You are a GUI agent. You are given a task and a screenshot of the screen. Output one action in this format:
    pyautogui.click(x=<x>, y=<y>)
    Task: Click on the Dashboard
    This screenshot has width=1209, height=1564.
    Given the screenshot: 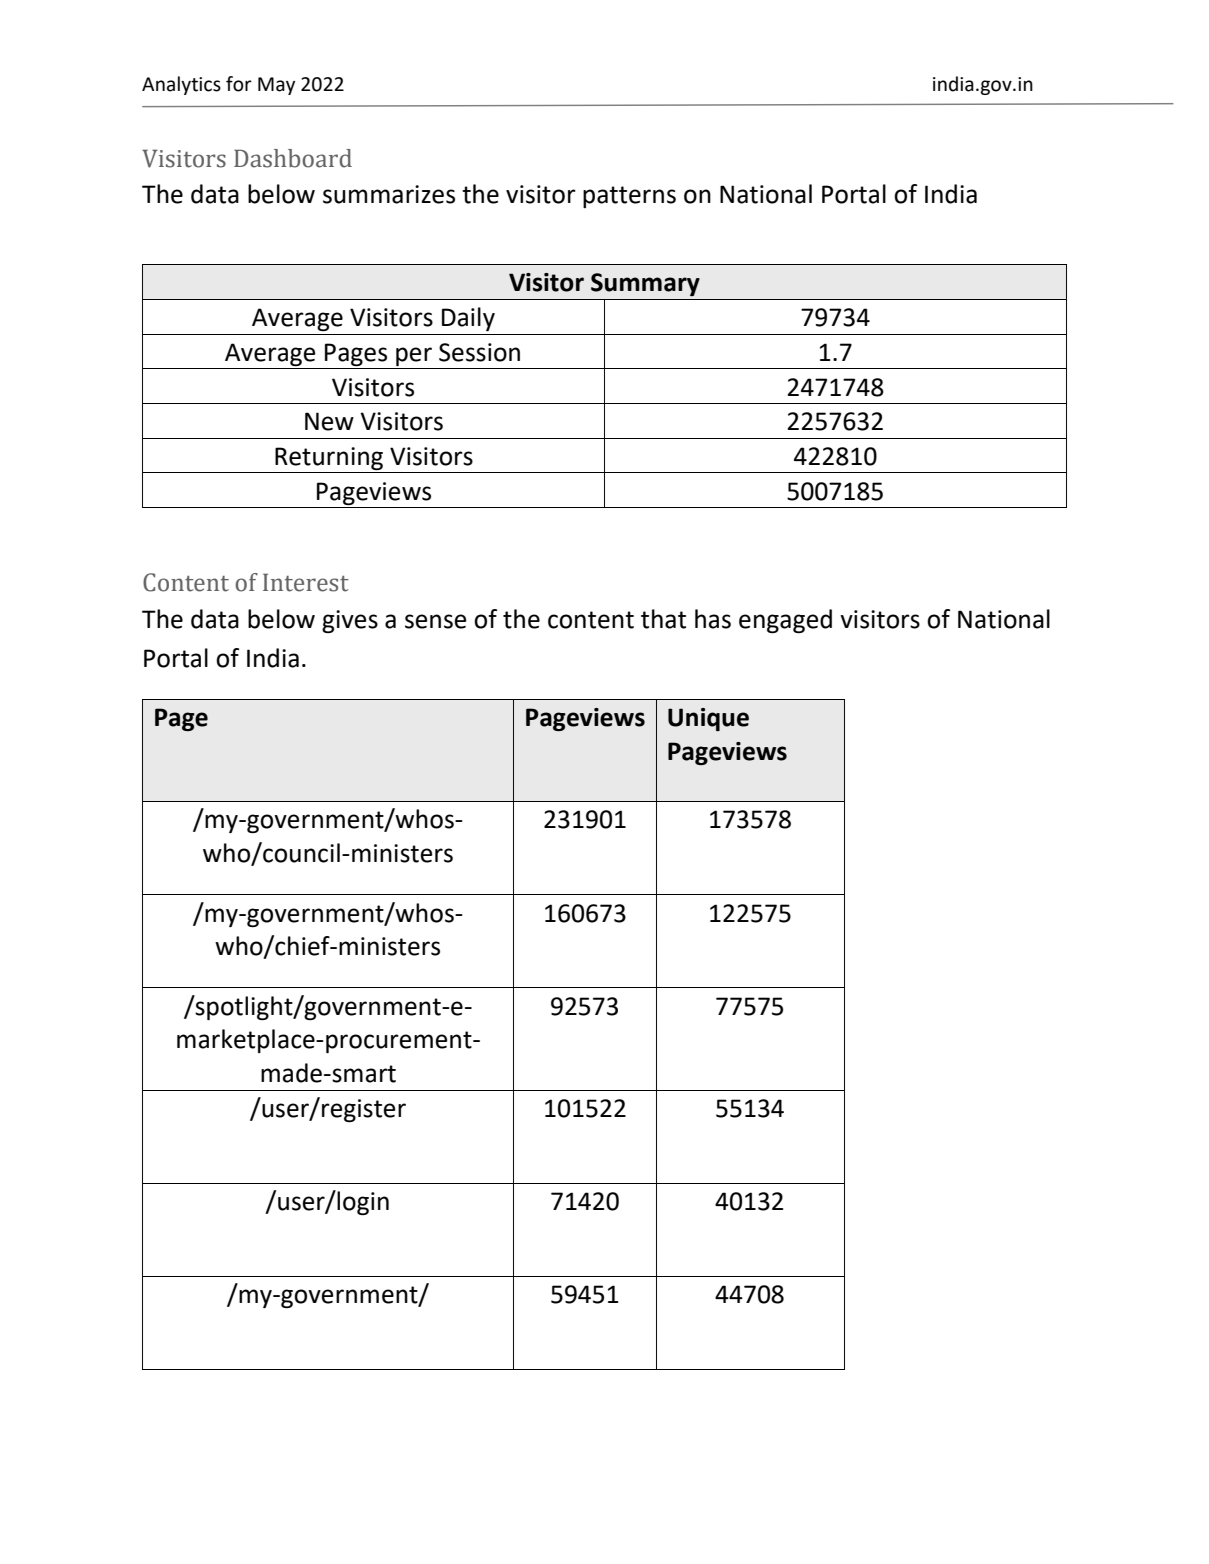 What is the action you would take?
    pyautogui.click(x=293, y=158)
